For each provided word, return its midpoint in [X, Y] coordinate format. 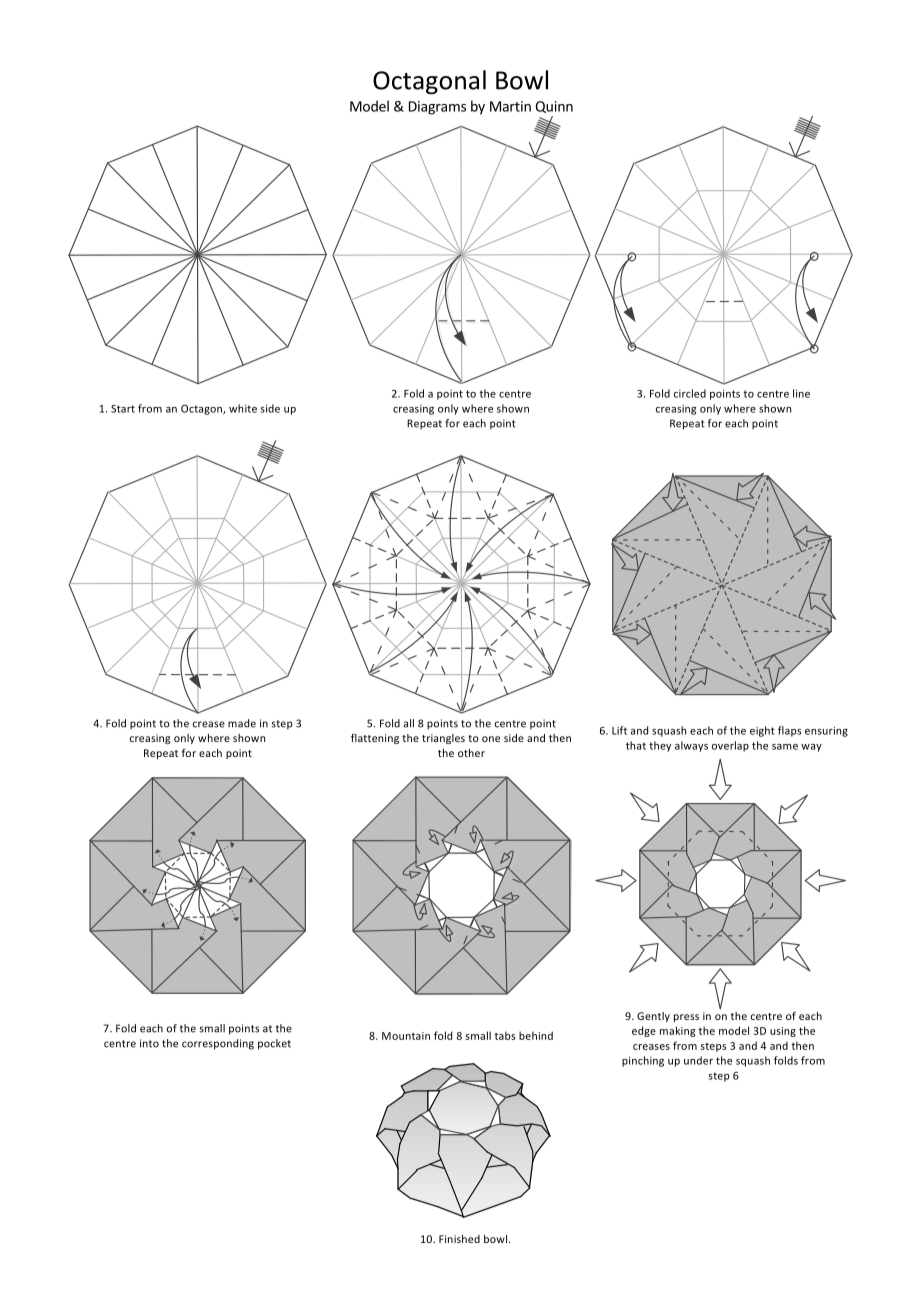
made [242, 723]
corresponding [218, 1044]
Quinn [554, 107]
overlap [730, 746]
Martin [510, 106]
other [471, 753]
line [801, 393]
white [243, 408]
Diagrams [437, 108]
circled [690, 393]
